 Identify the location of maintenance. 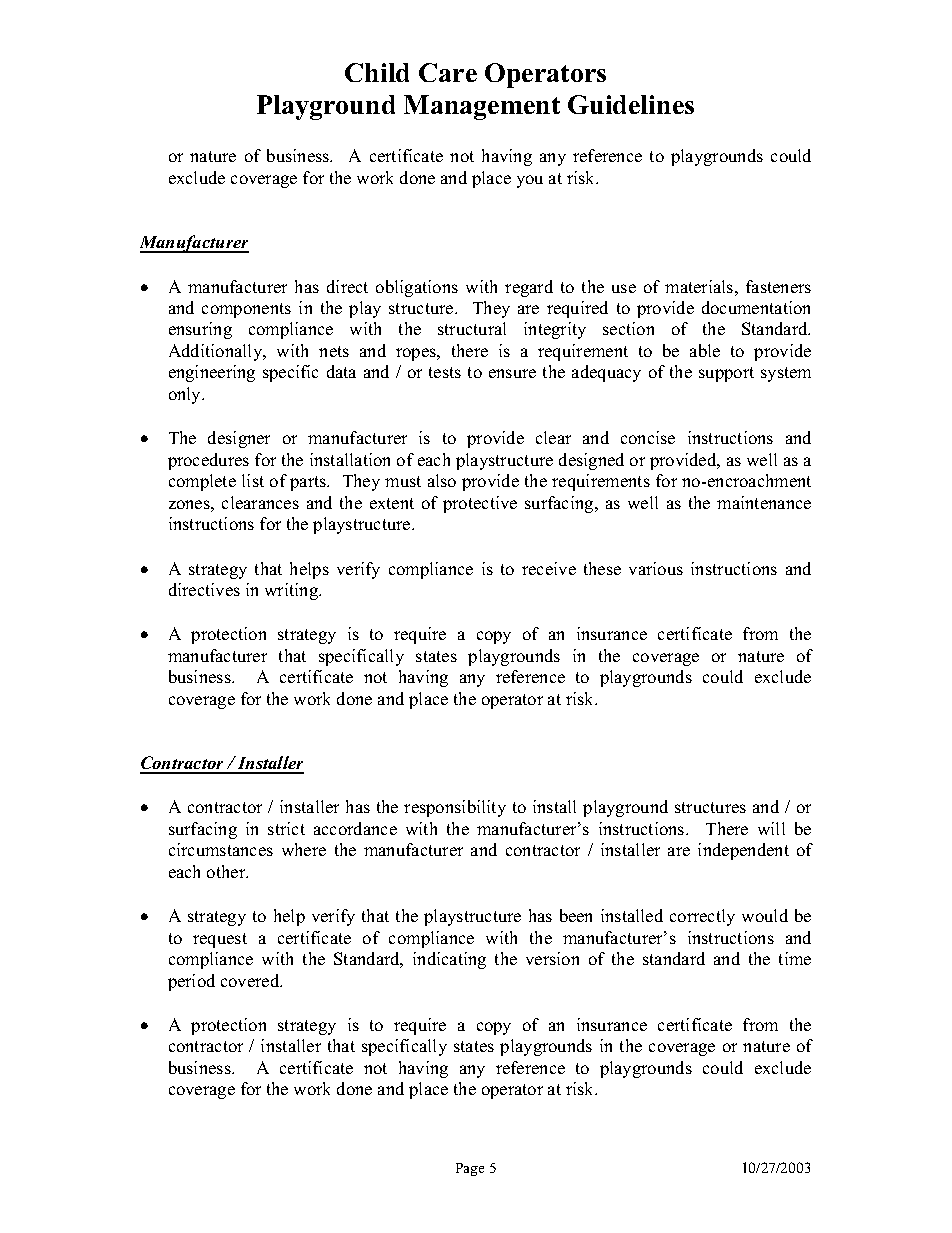
(764, 502).
